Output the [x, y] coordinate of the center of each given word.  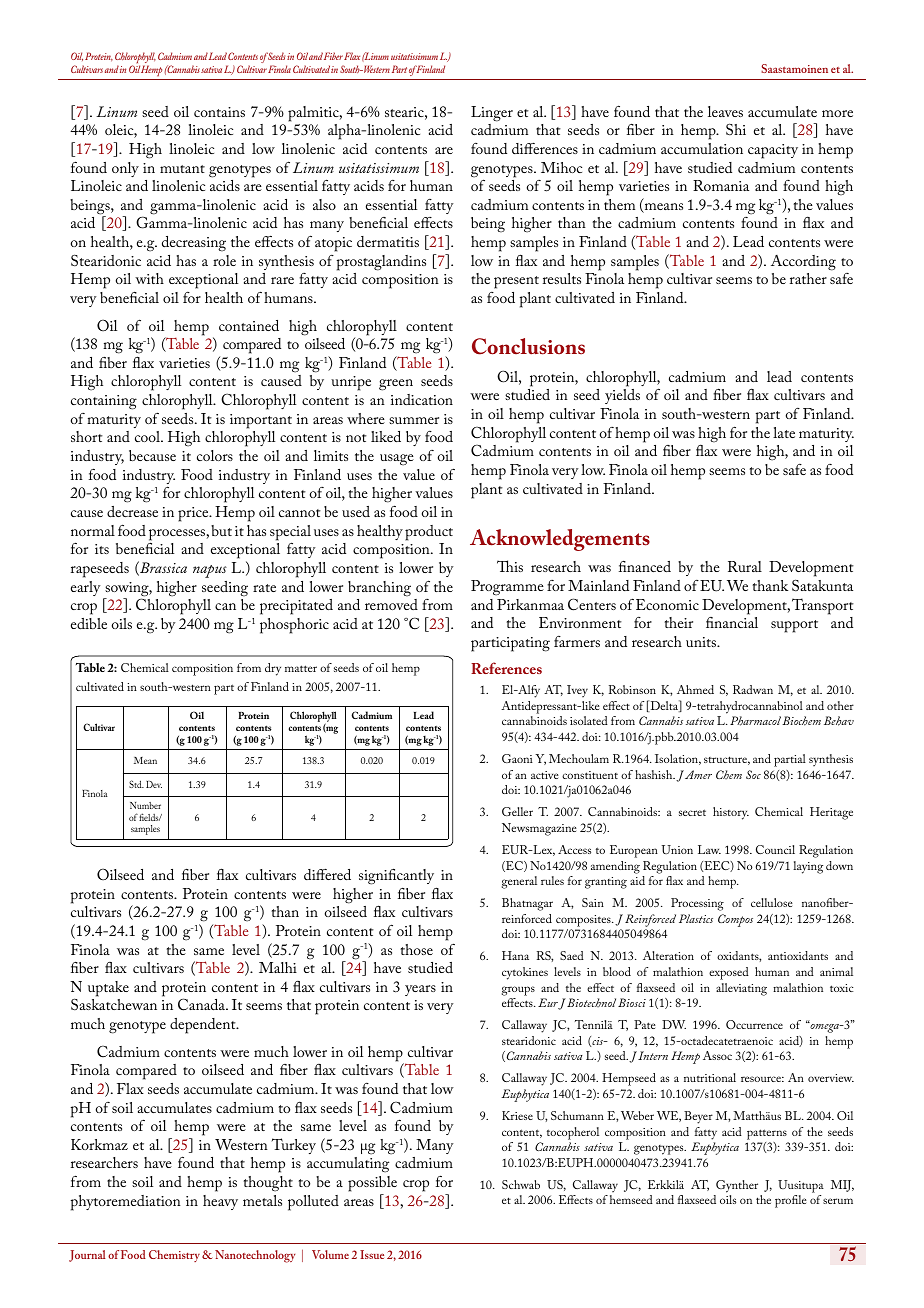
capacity [773, 151]
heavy [220, 1202]
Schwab [521, 1184]
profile [791, 1201]
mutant [182, 169]
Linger [492, 114]
